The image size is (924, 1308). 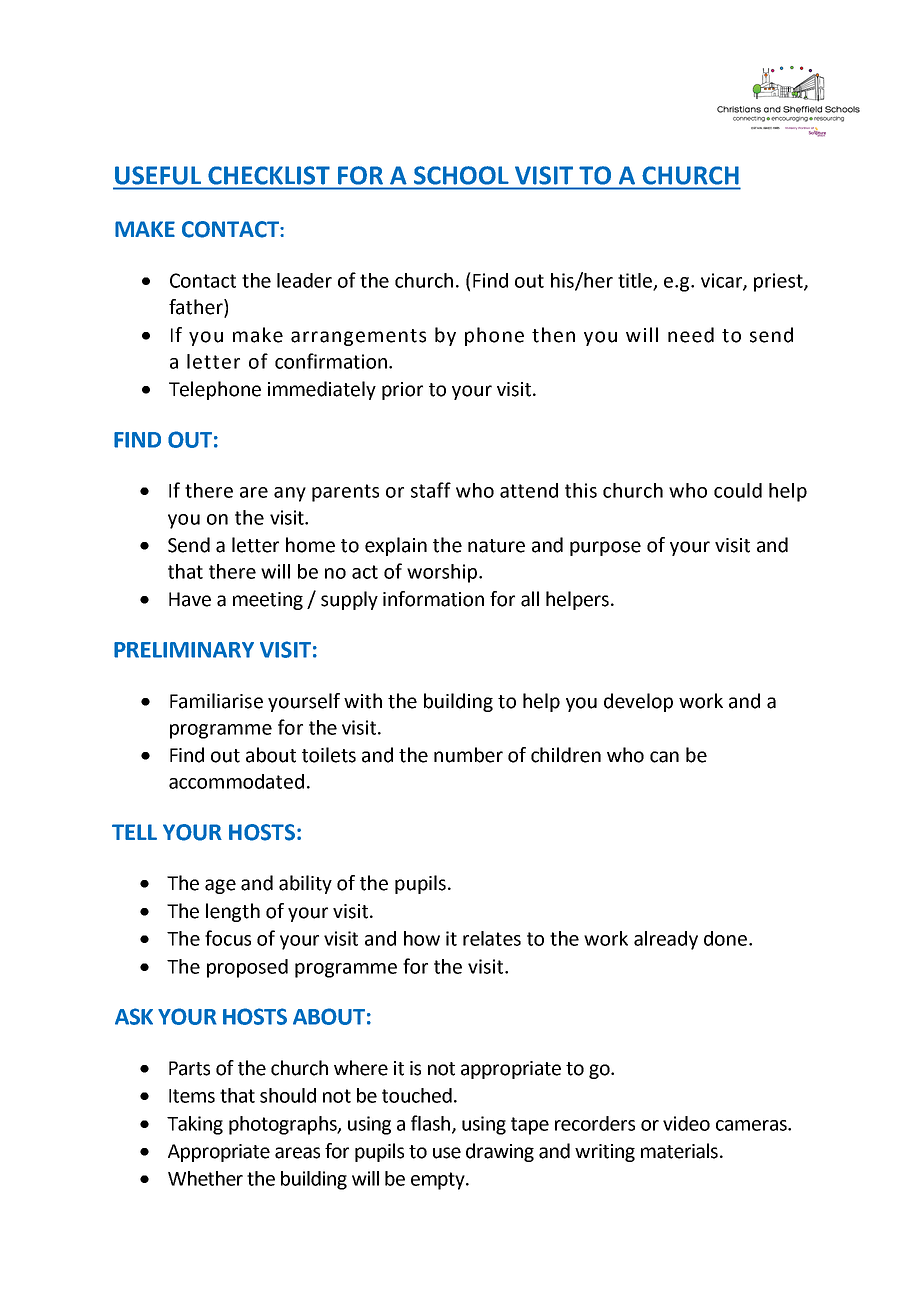 I want to click on title, so click(x=636, y=281).
